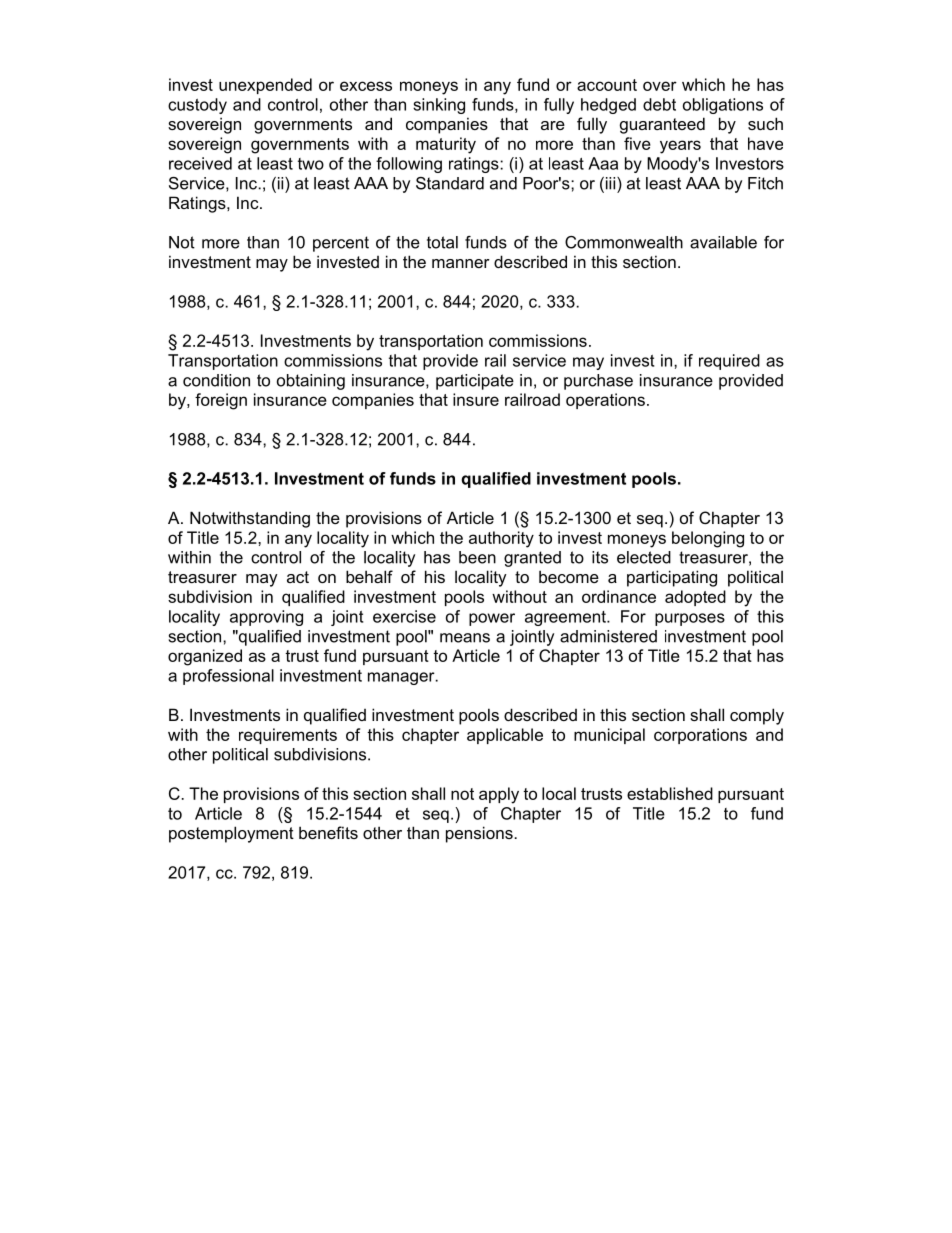 The width and height of the screenshot is (952, 1233). What do you see at coordinates (708, 539) in the screenshot?
I see `belonging` at bounding box center [708, 539].
